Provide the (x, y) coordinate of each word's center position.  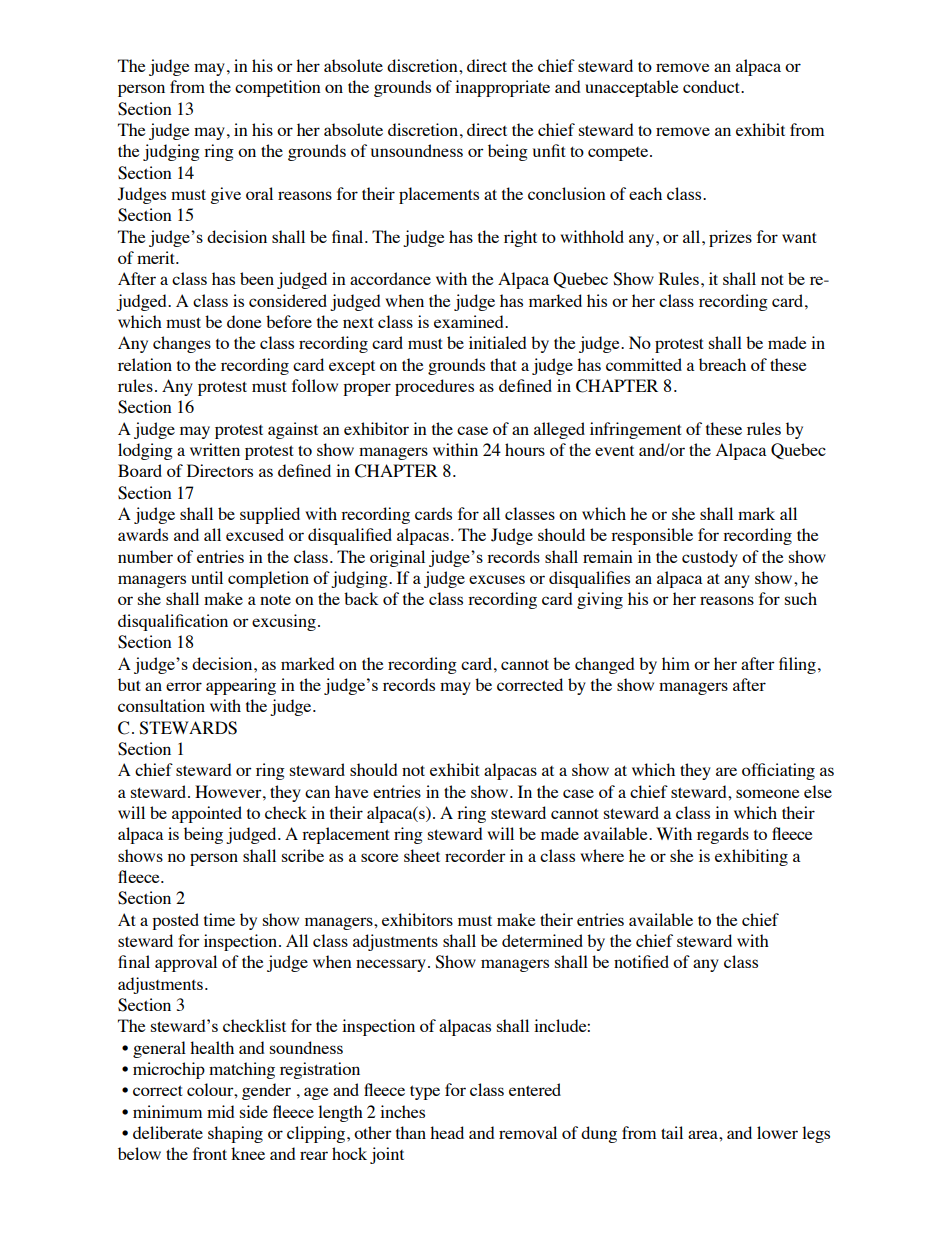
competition (278, 88)
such (801, 598)
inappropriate (502, 88)
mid (220, 1111)
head (447, 1132)
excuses (497, 579)
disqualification (173, 622)
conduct (712, 86)
